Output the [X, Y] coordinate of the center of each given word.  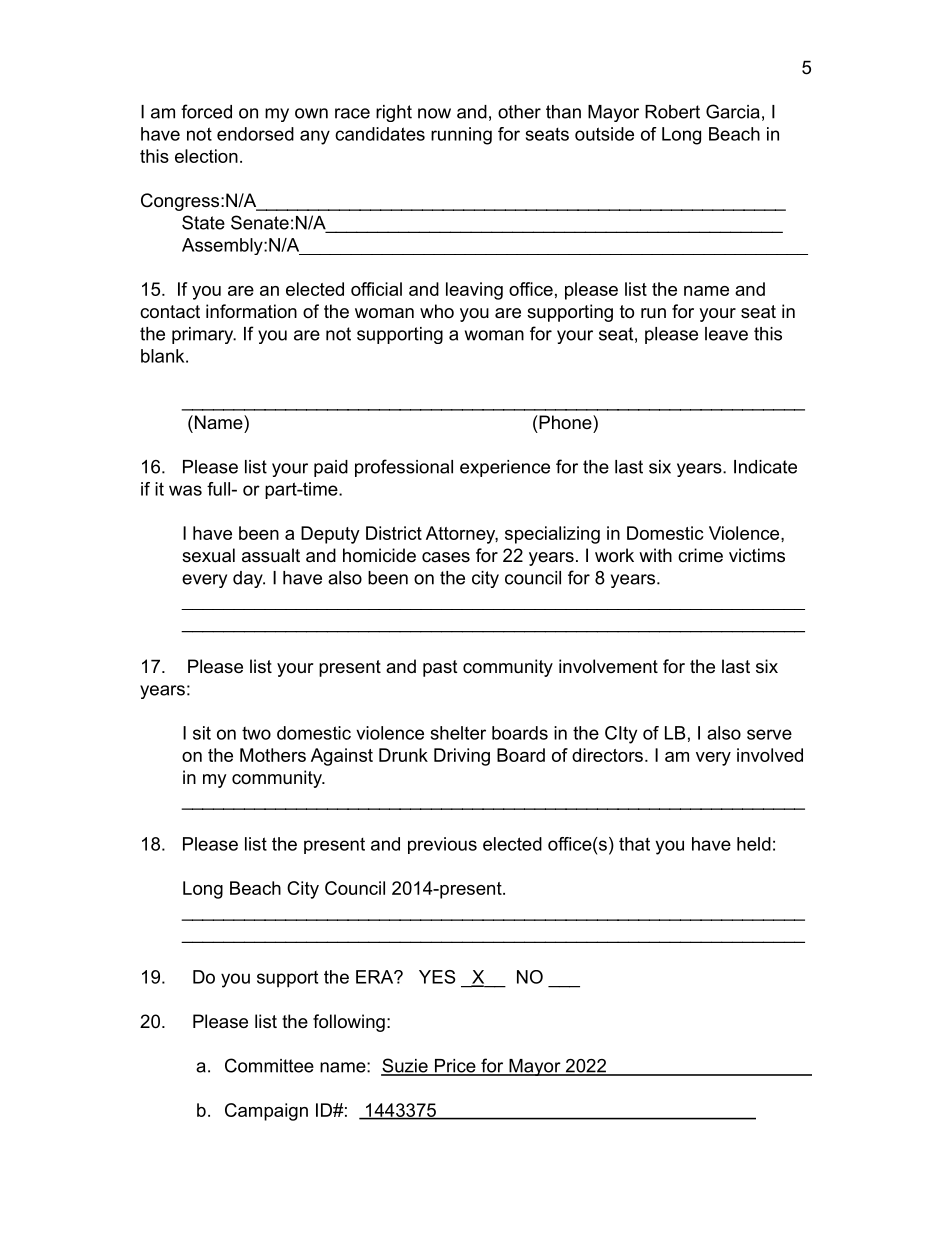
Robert [672, 112]
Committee [269, 1065]
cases [446, 557]
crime [700, 555]
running [461, 136]
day [249, 579]
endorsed [255, 134]
